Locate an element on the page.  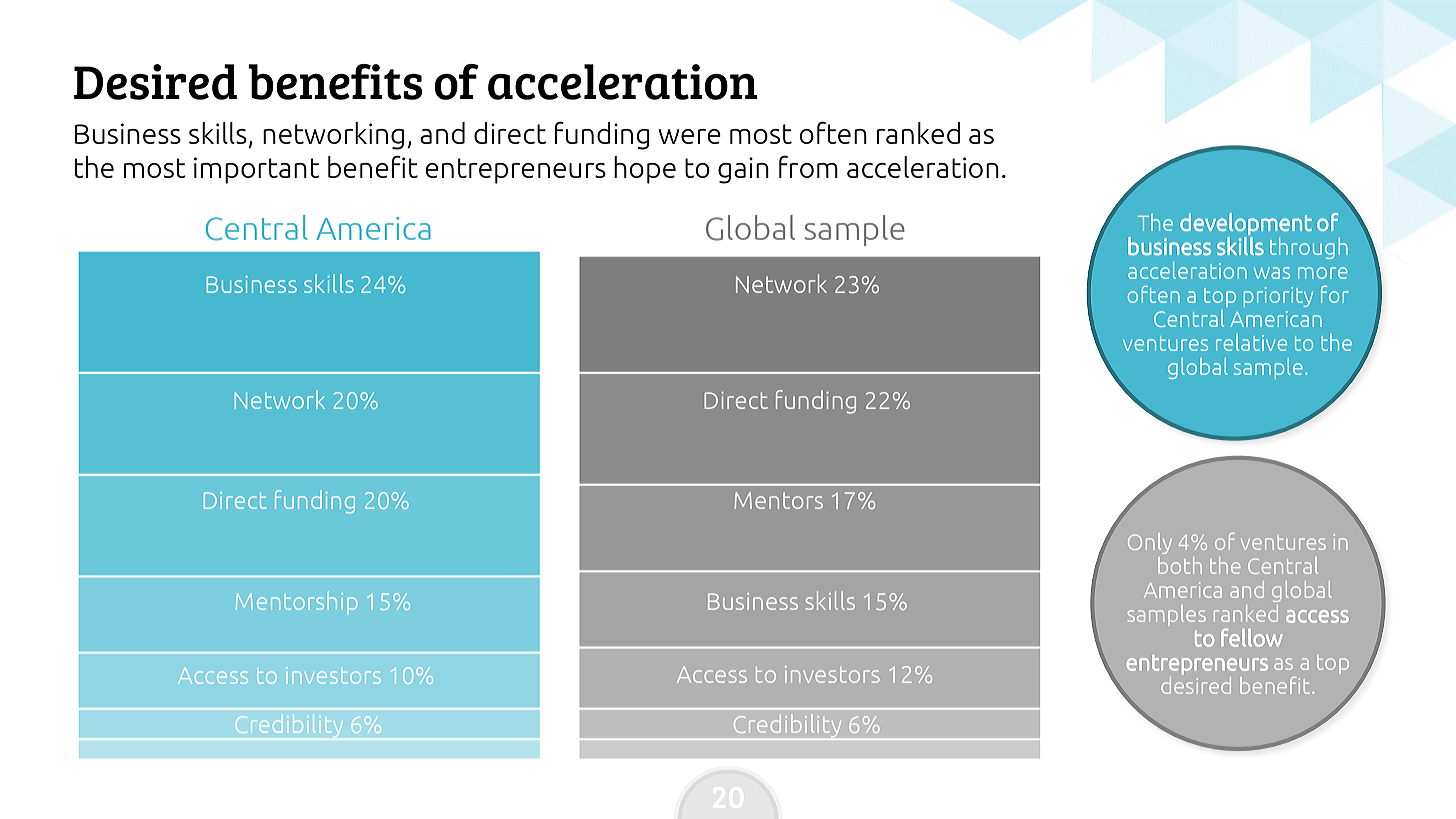
both is located at coordinates (1180, 565).
